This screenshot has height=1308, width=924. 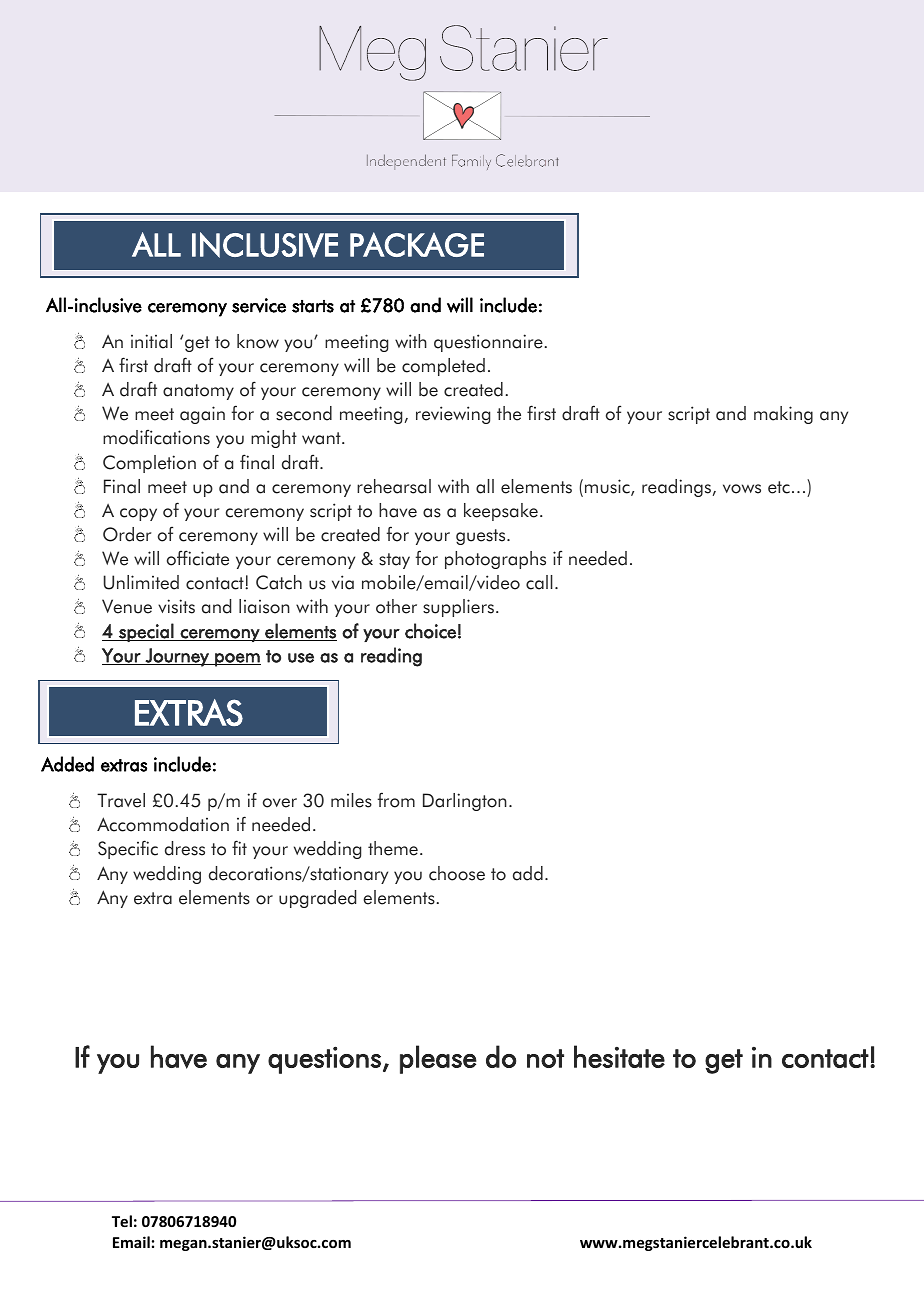 I want to click on Added, so click(x=67, y=764).
